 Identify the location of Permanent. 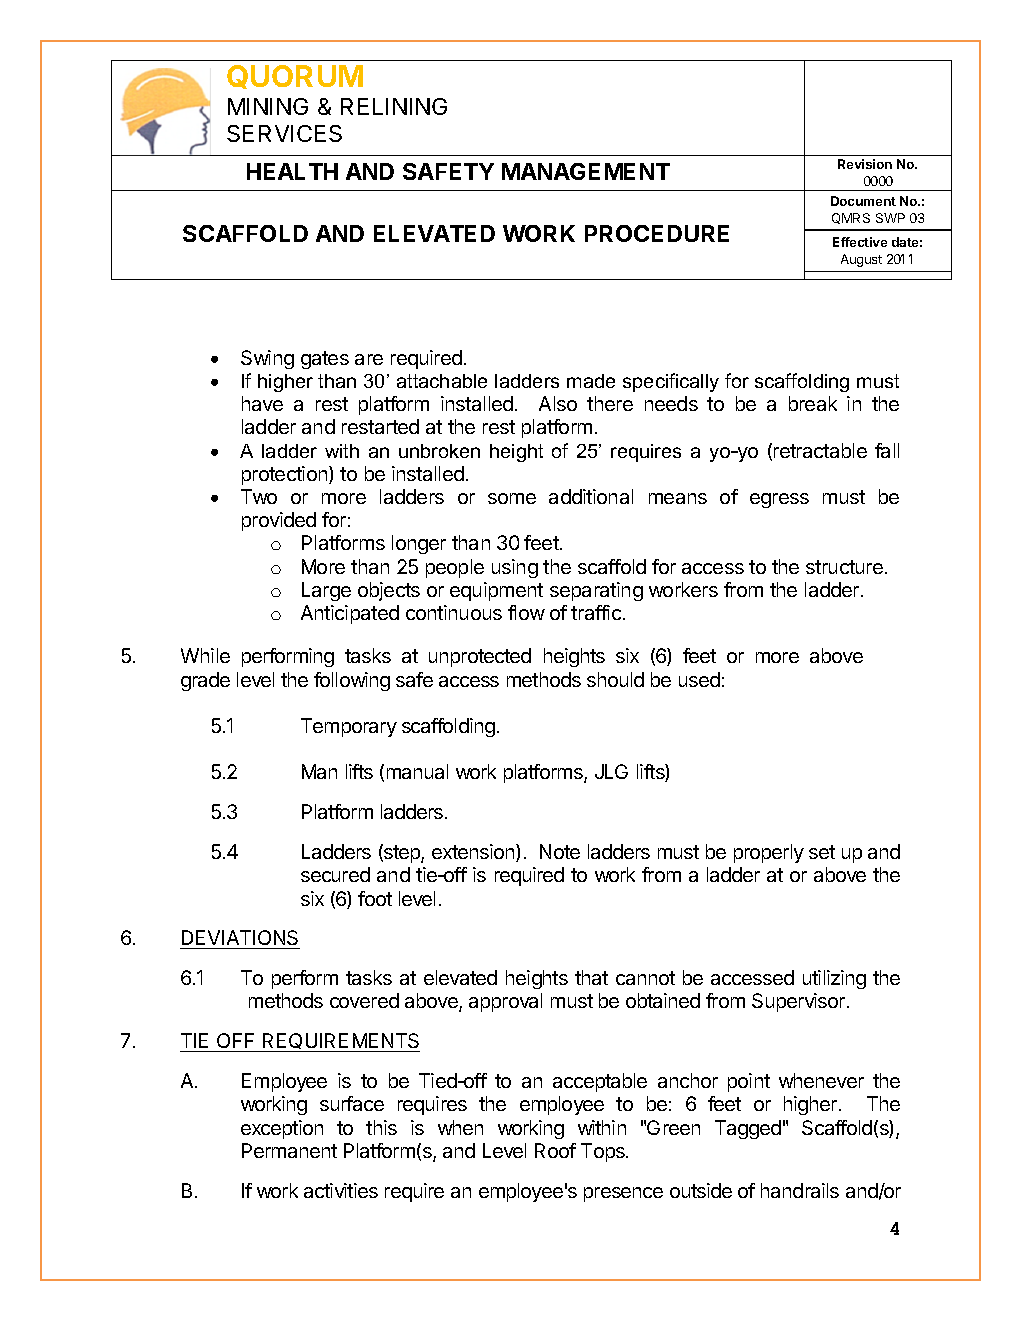
(289, 1150).
